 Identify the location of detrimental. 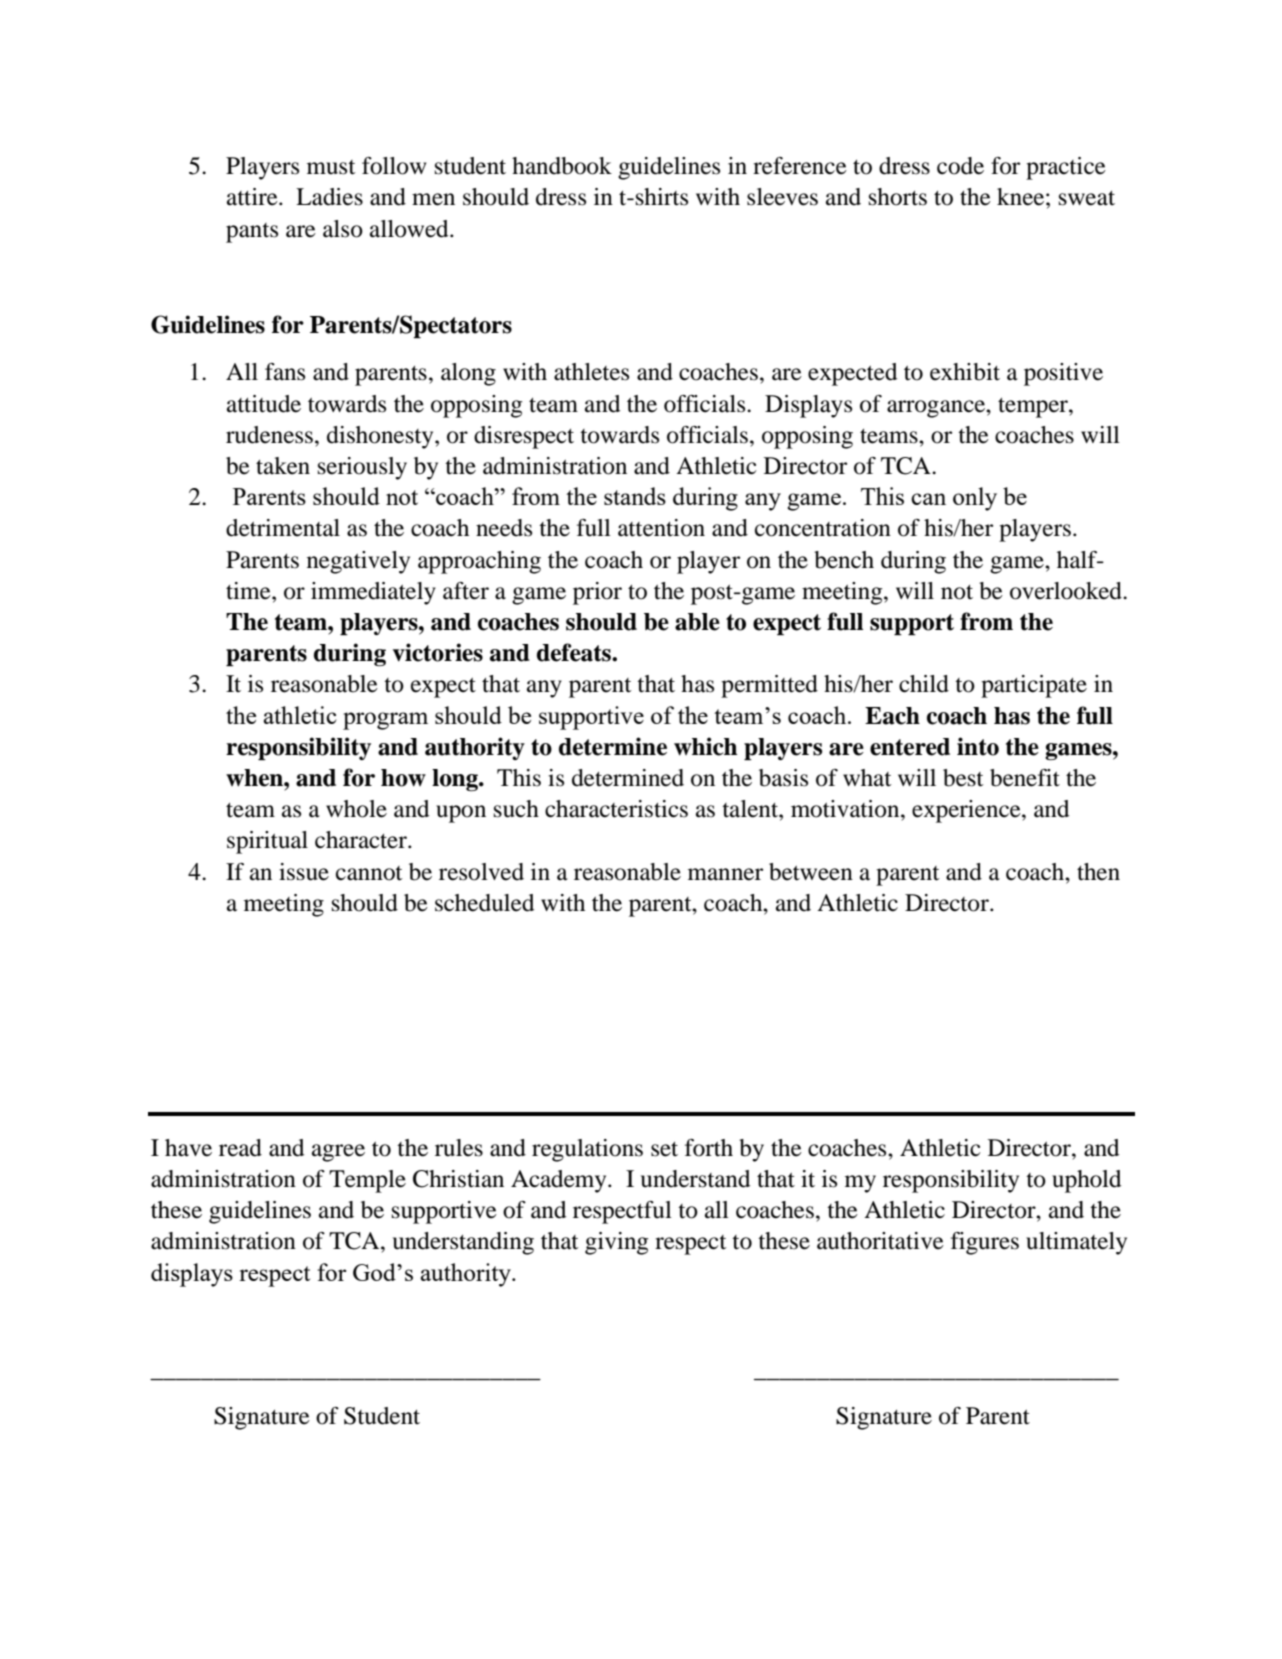
(283, 528).
